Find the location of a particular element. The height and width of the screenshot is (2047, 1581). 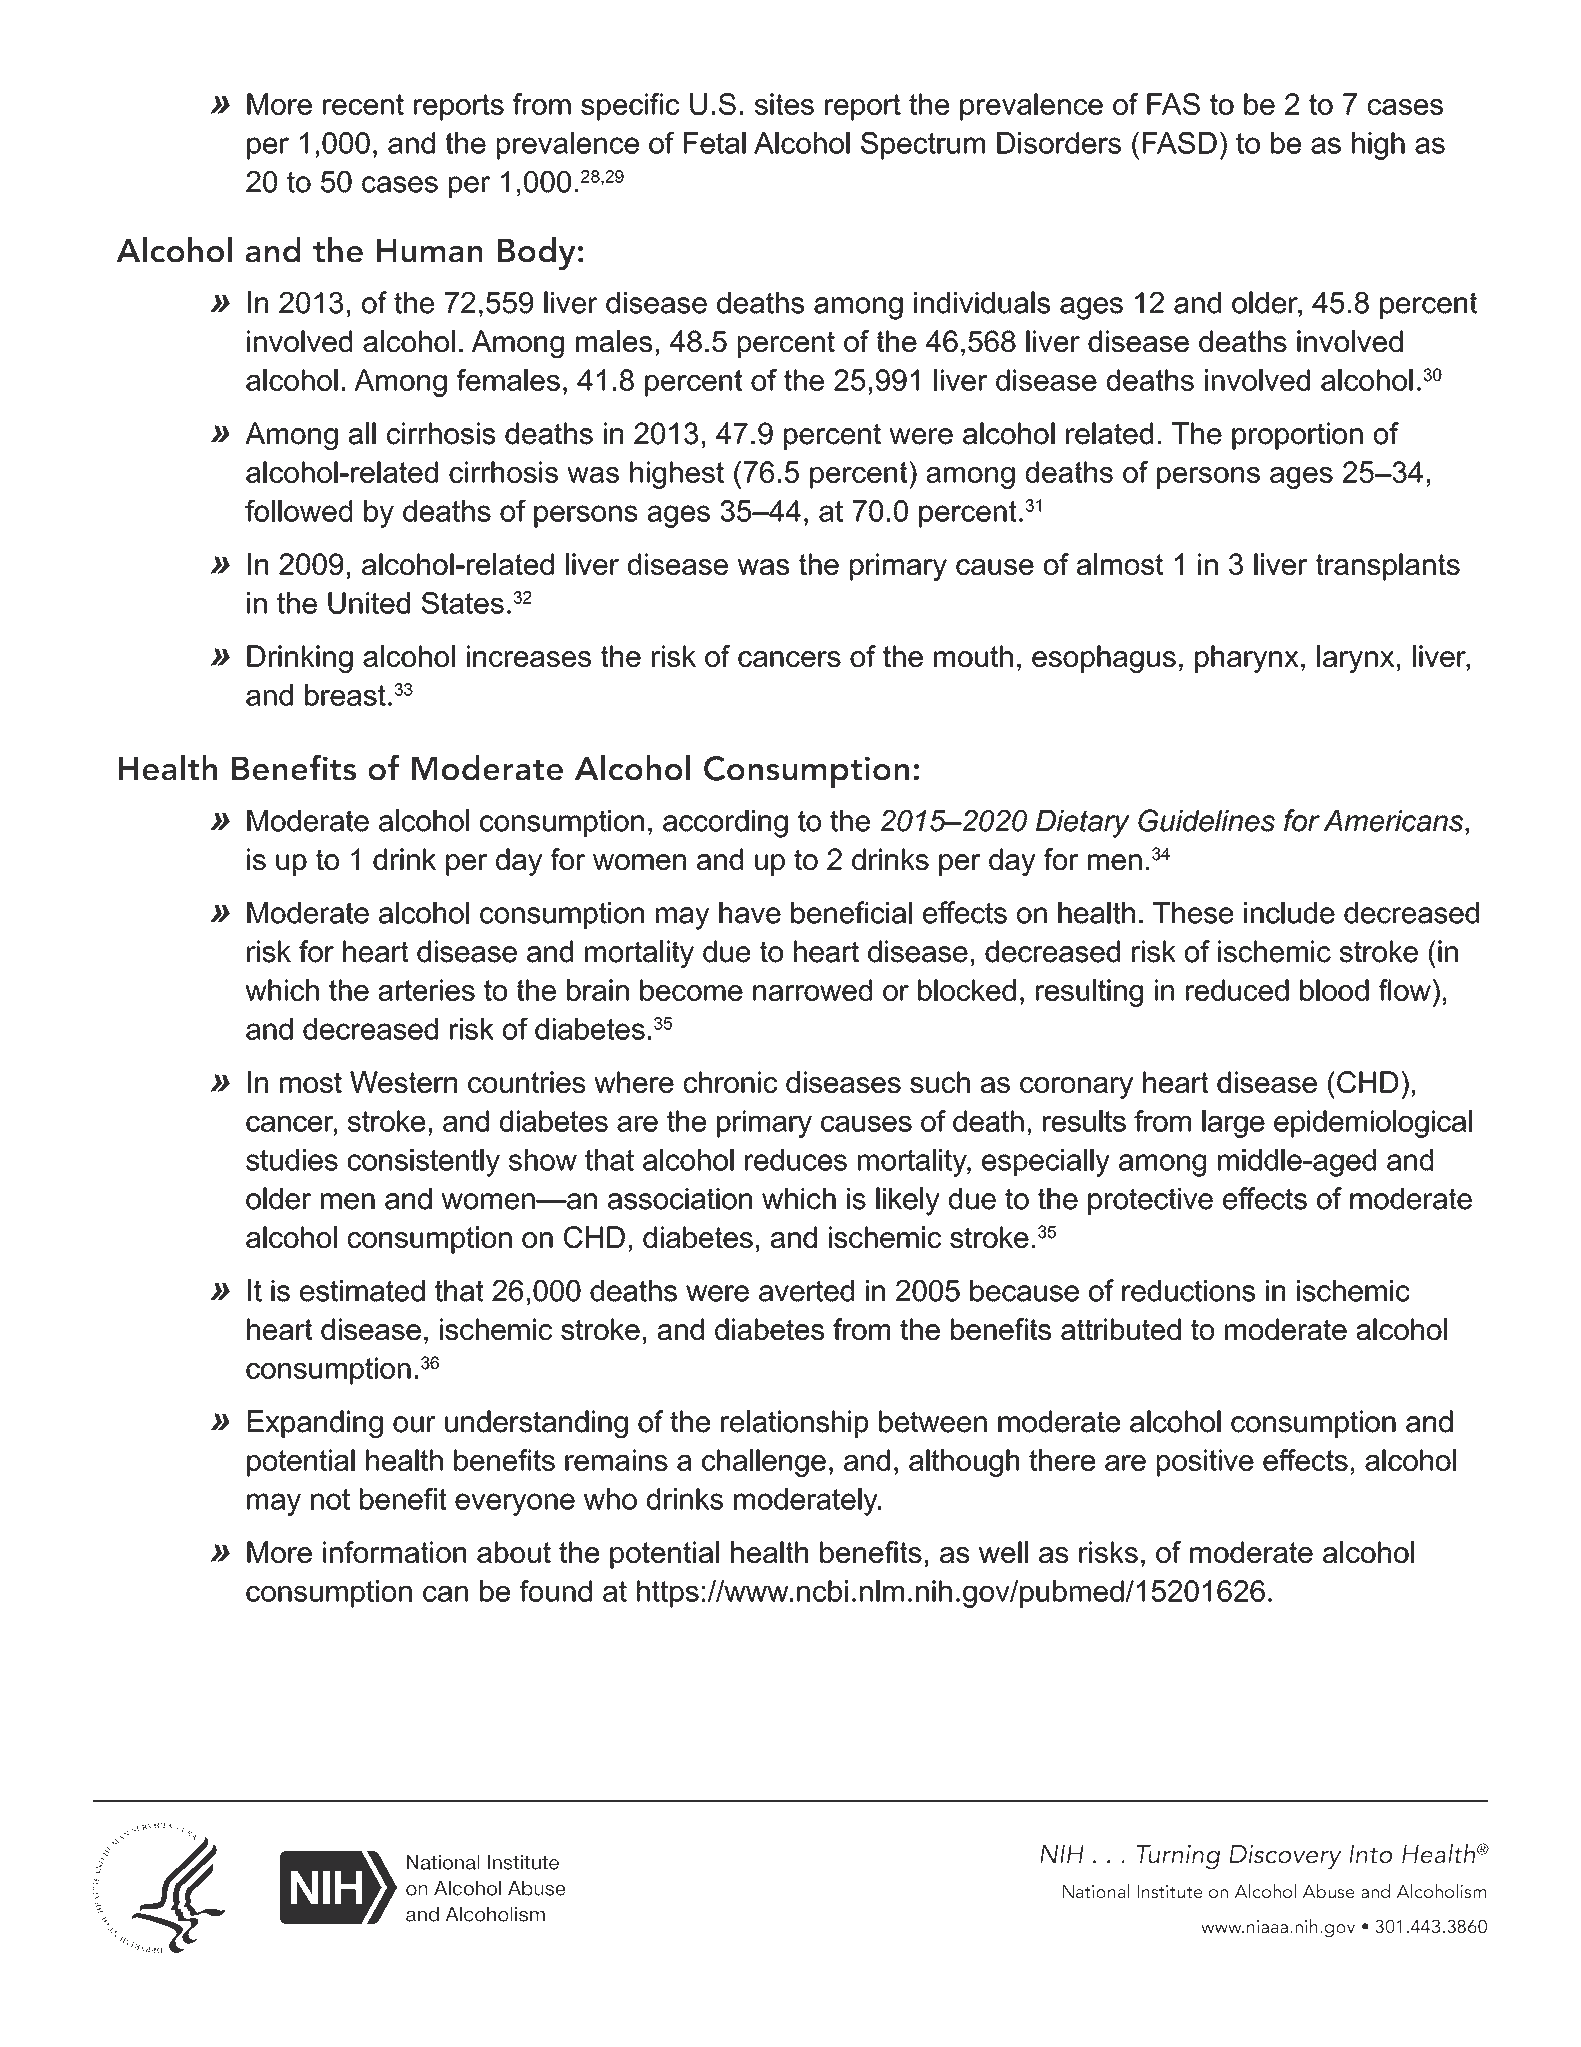

National is located at coordinates (1096, 1891).
